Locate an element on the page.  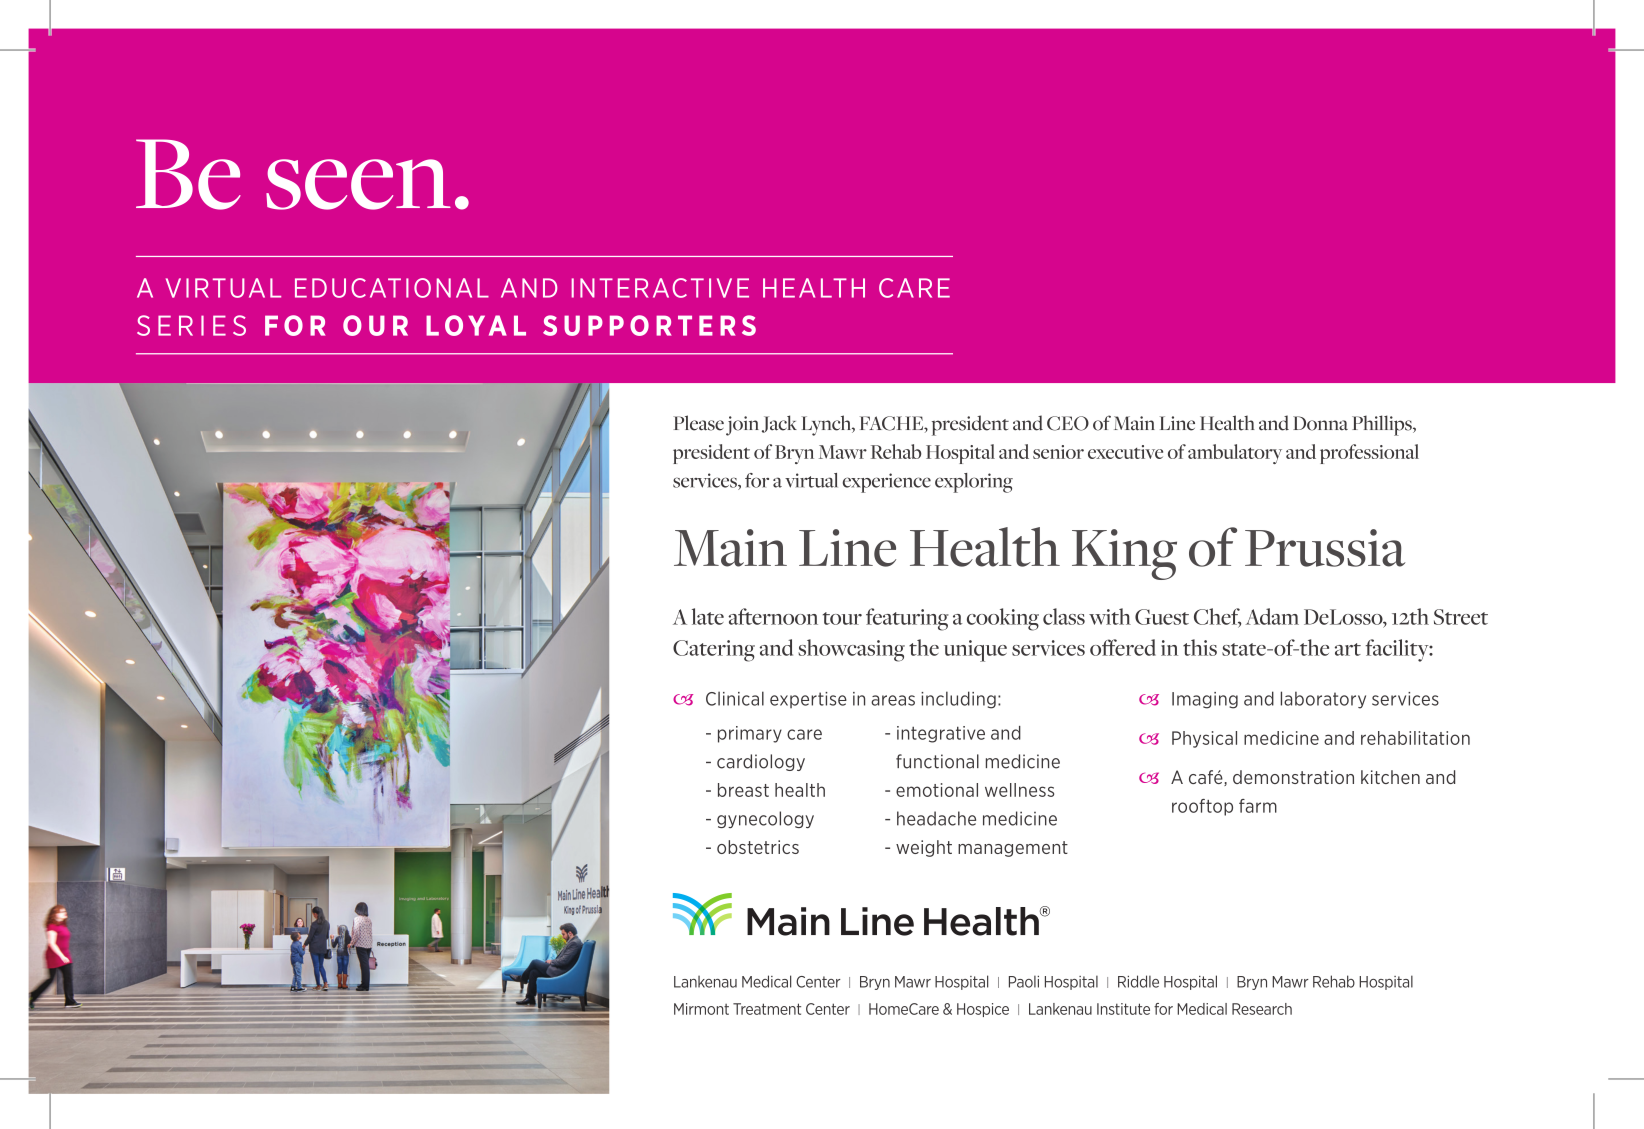
Donna is located at coordinates (1320, 423).
